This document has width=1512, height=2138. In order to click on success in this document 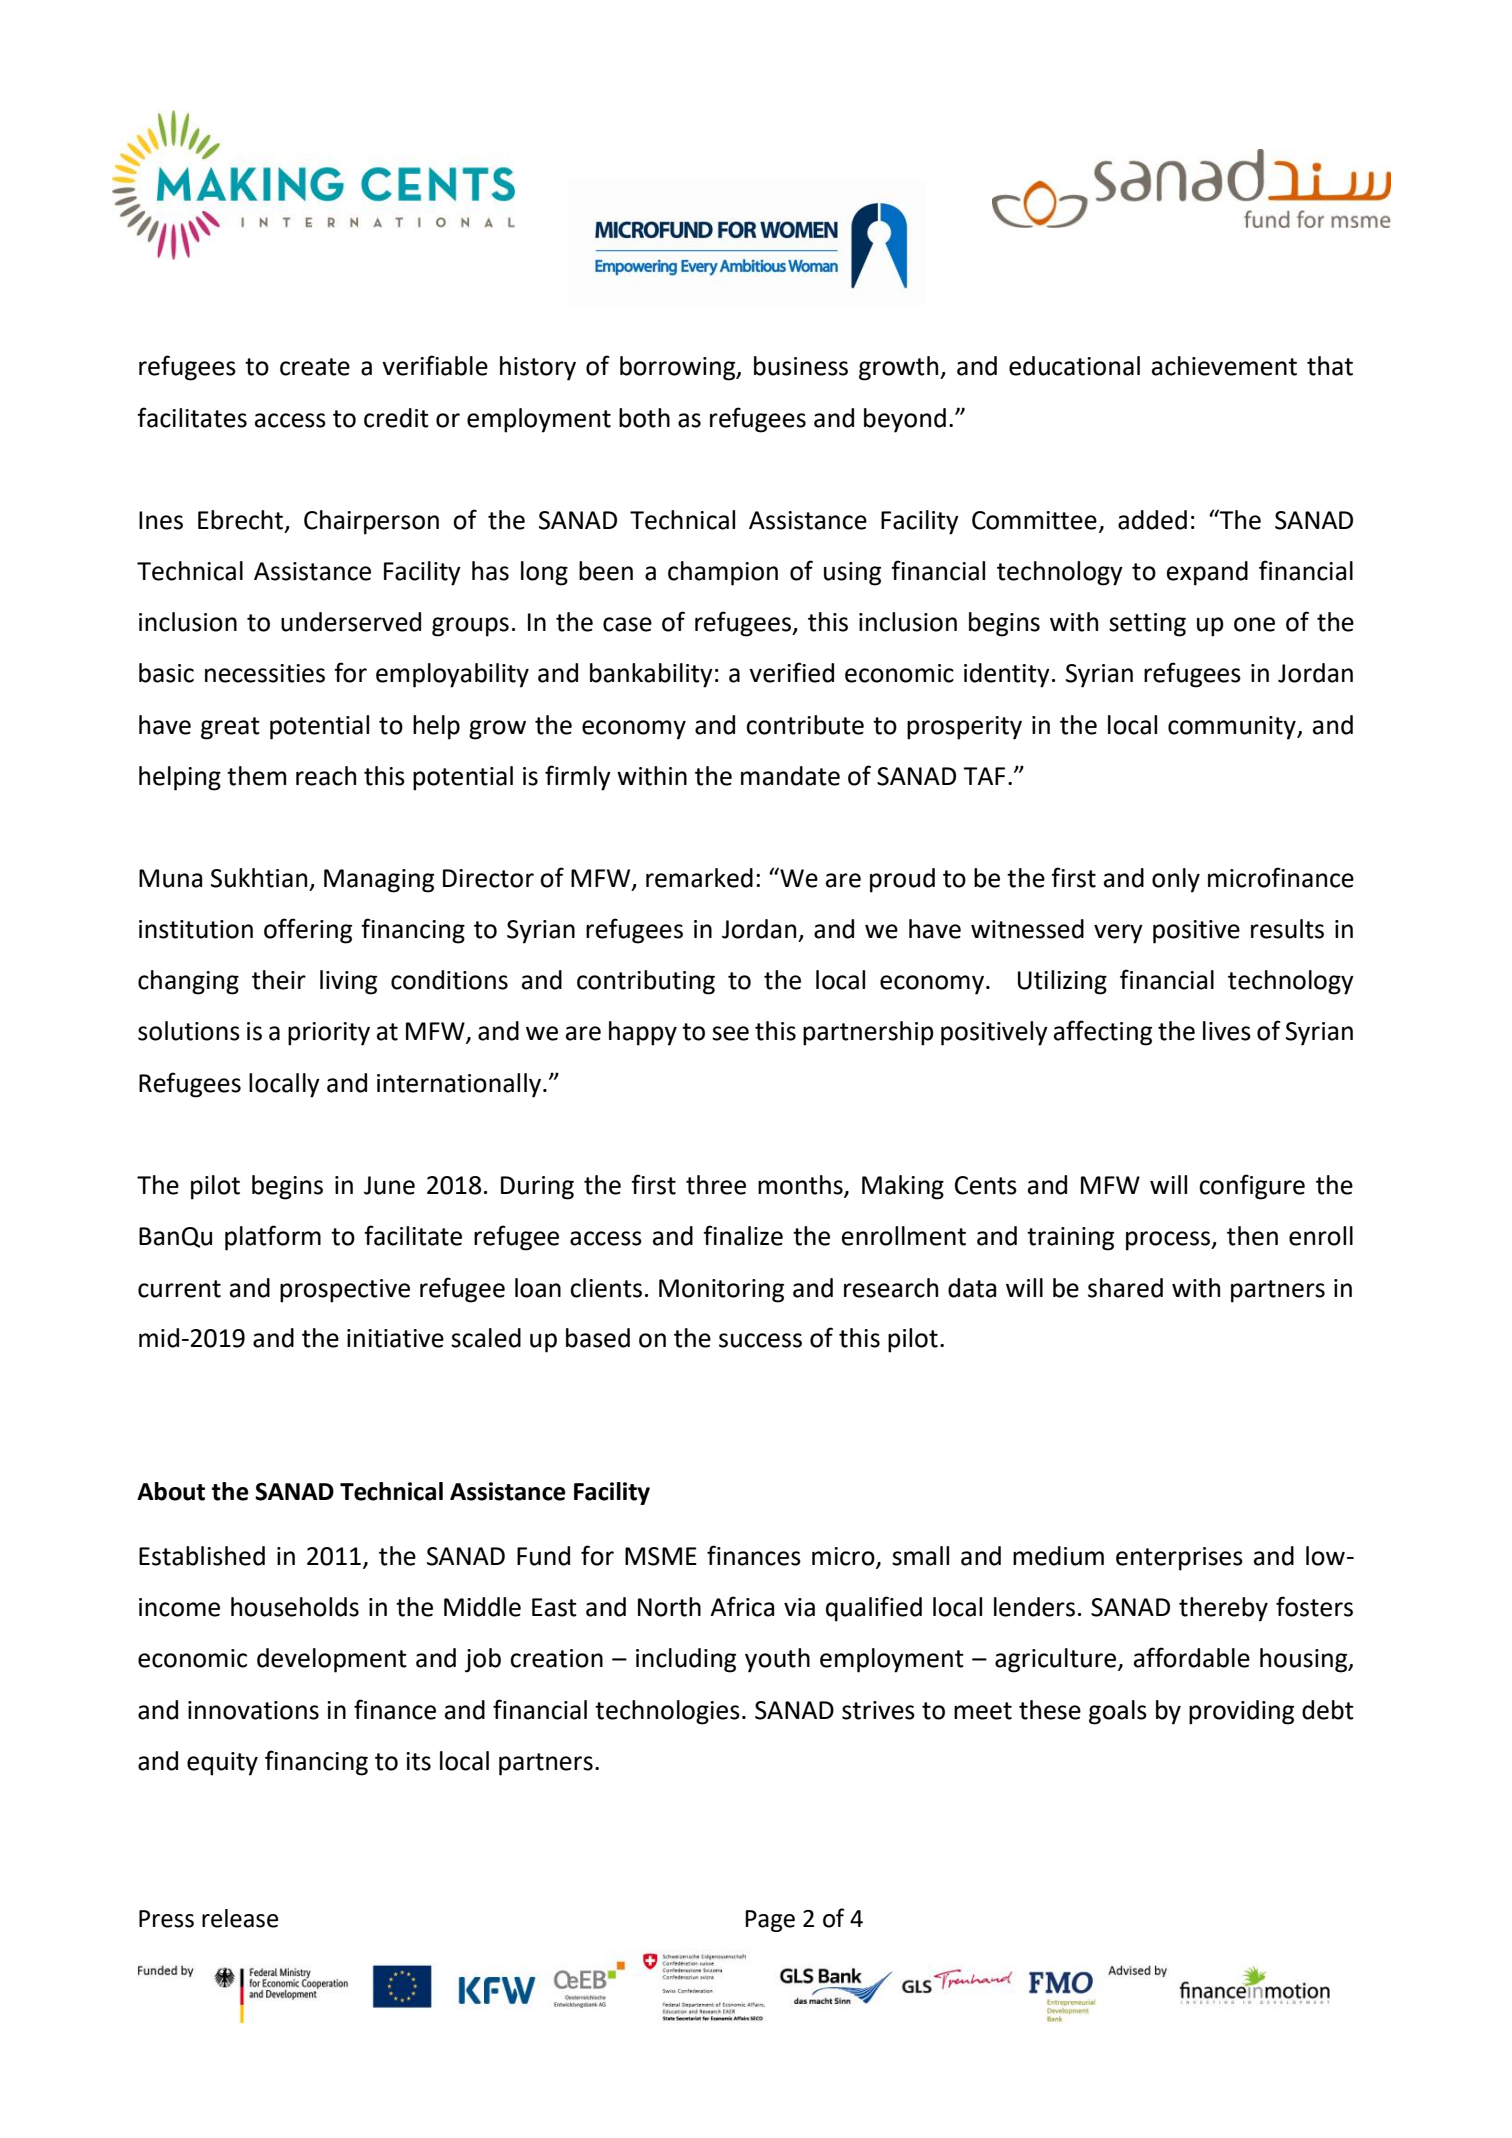, I will do `click(760, 1340)`.
